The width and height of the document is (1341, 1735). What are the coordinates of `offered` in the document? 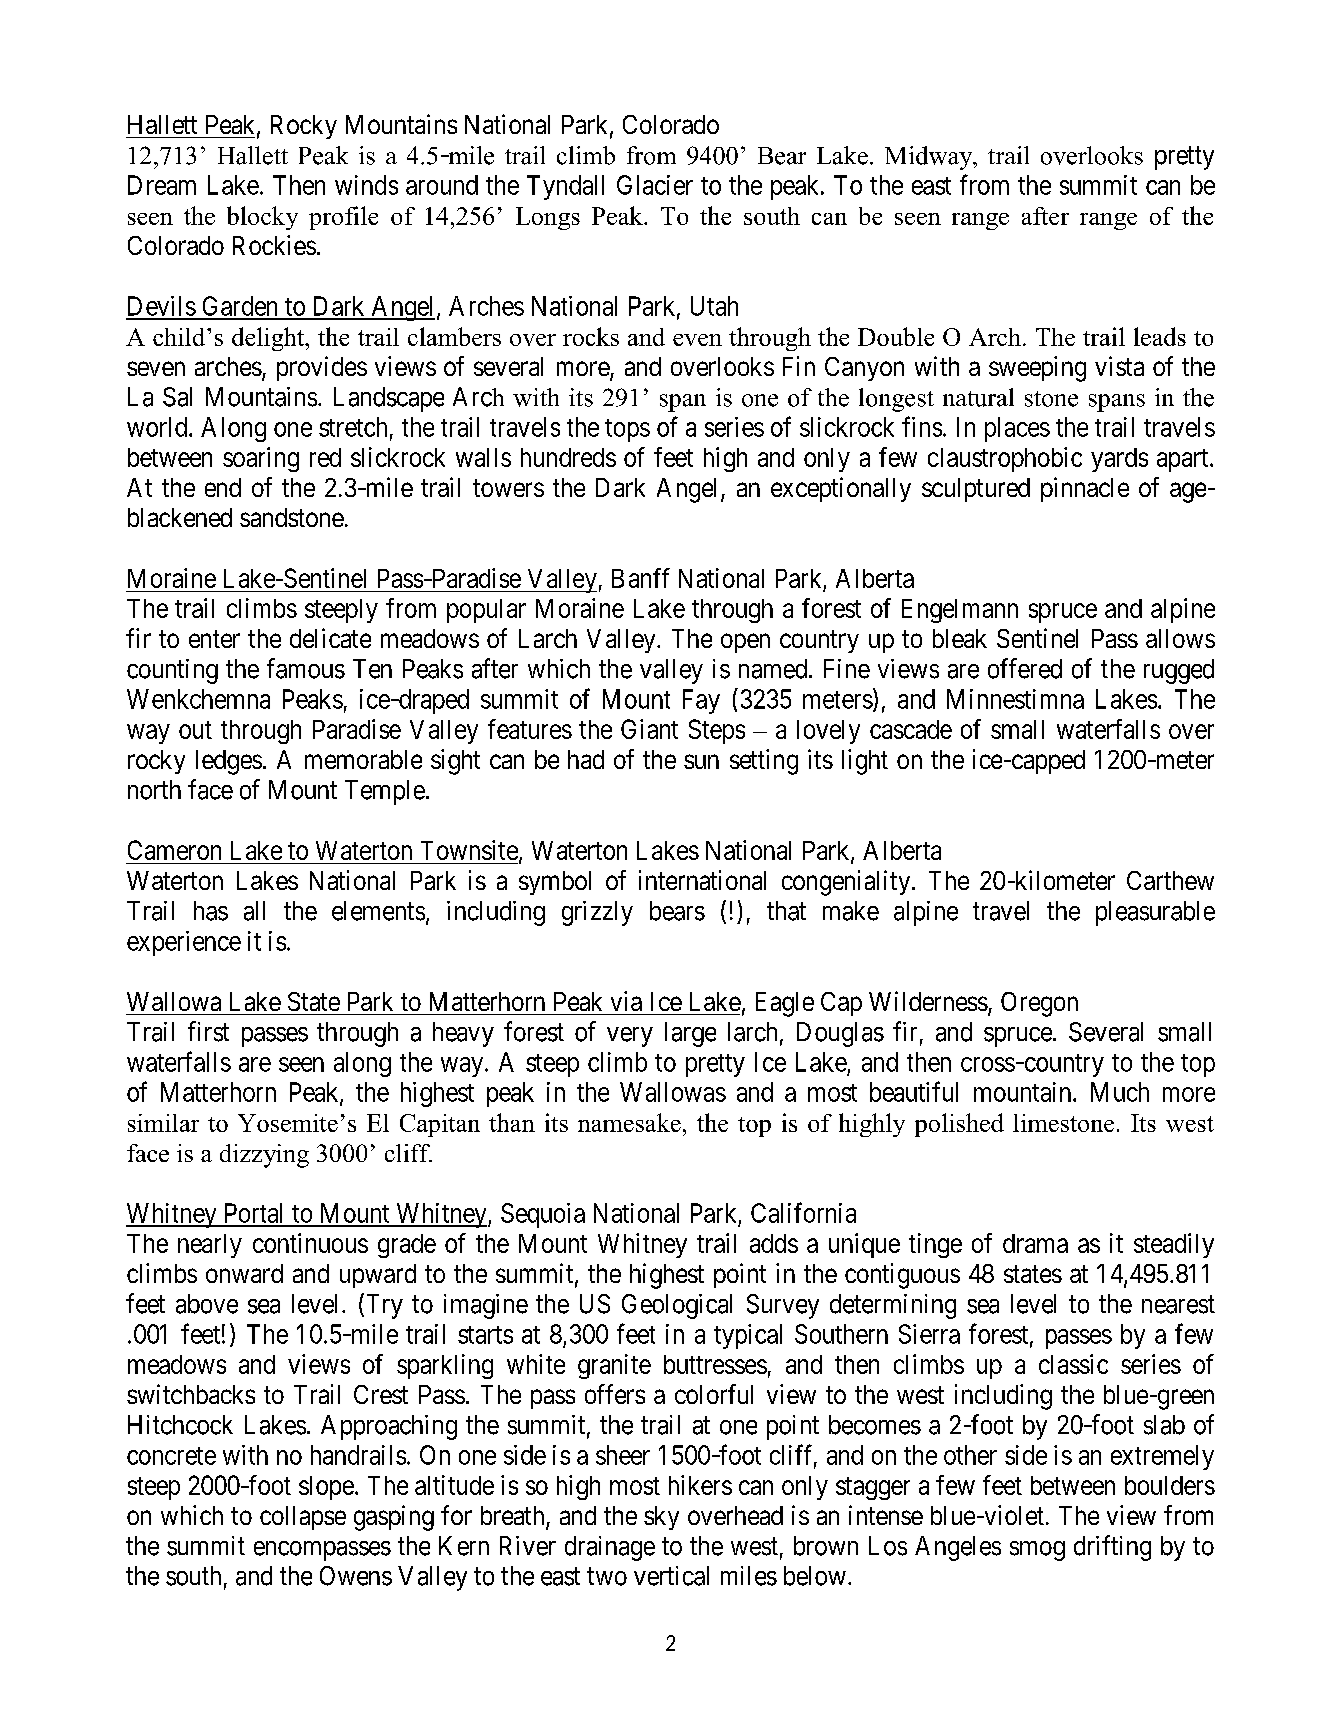 It's located at (1025, 668).
